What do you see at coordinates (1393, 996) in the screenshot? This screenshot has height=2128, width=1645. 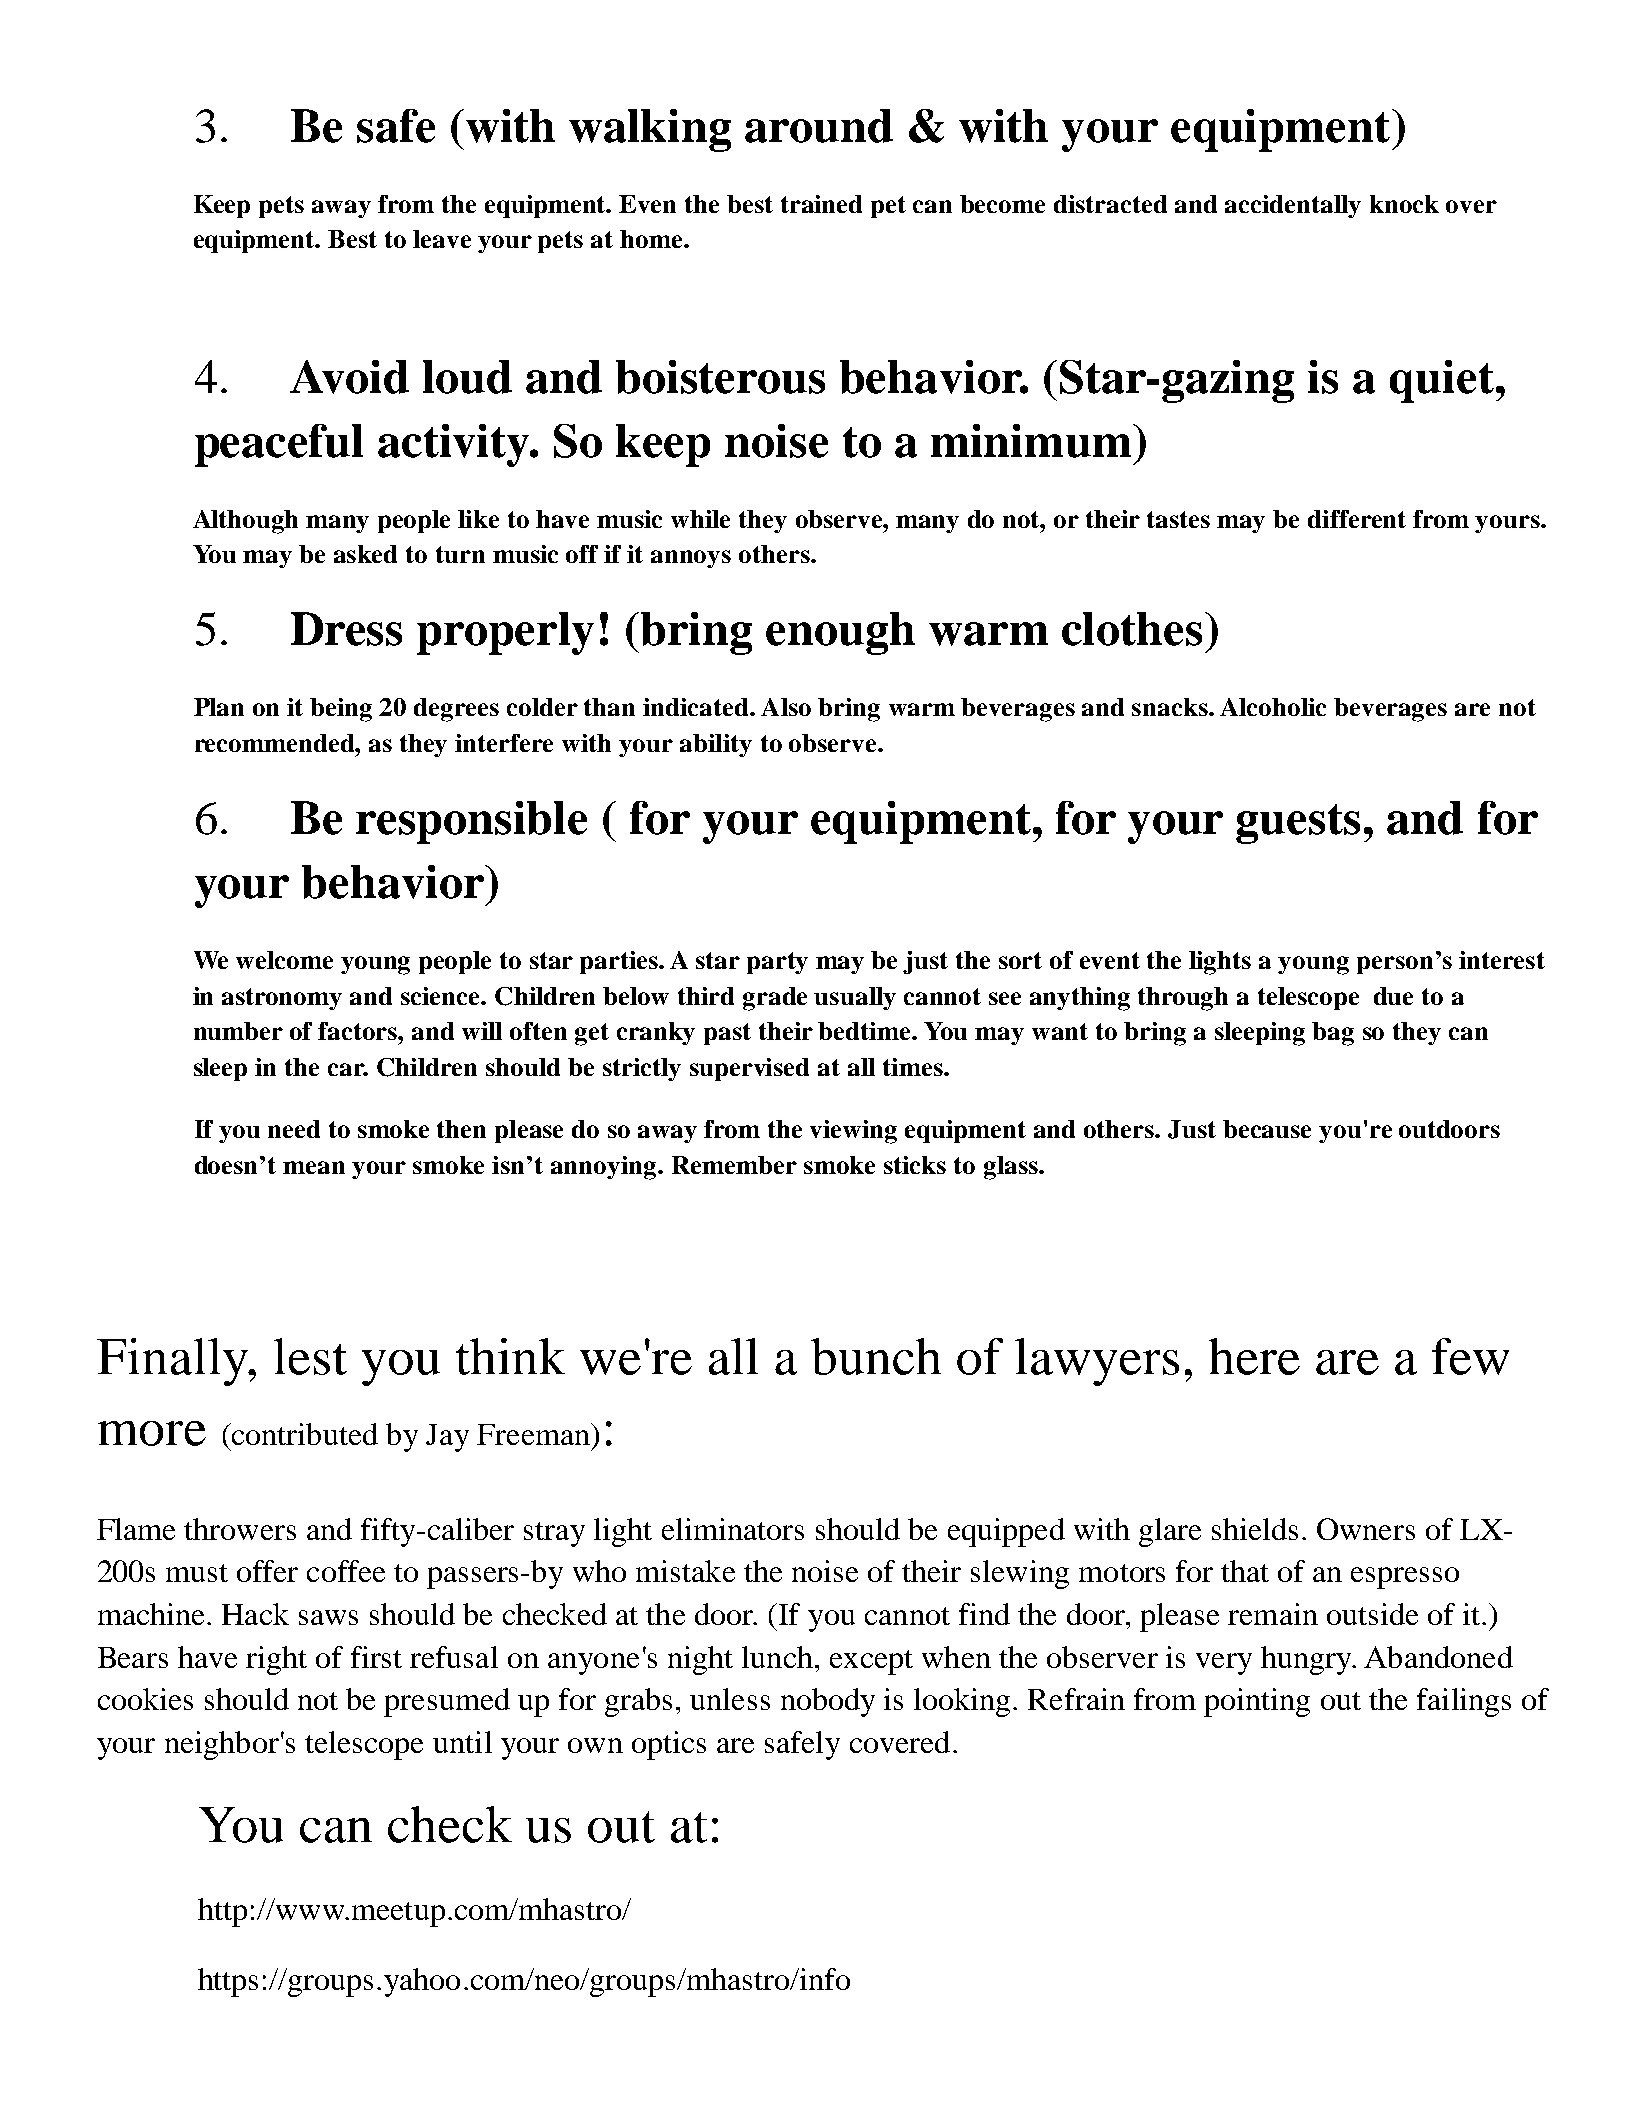 I see `due` at bounding box center [1393, 996].
